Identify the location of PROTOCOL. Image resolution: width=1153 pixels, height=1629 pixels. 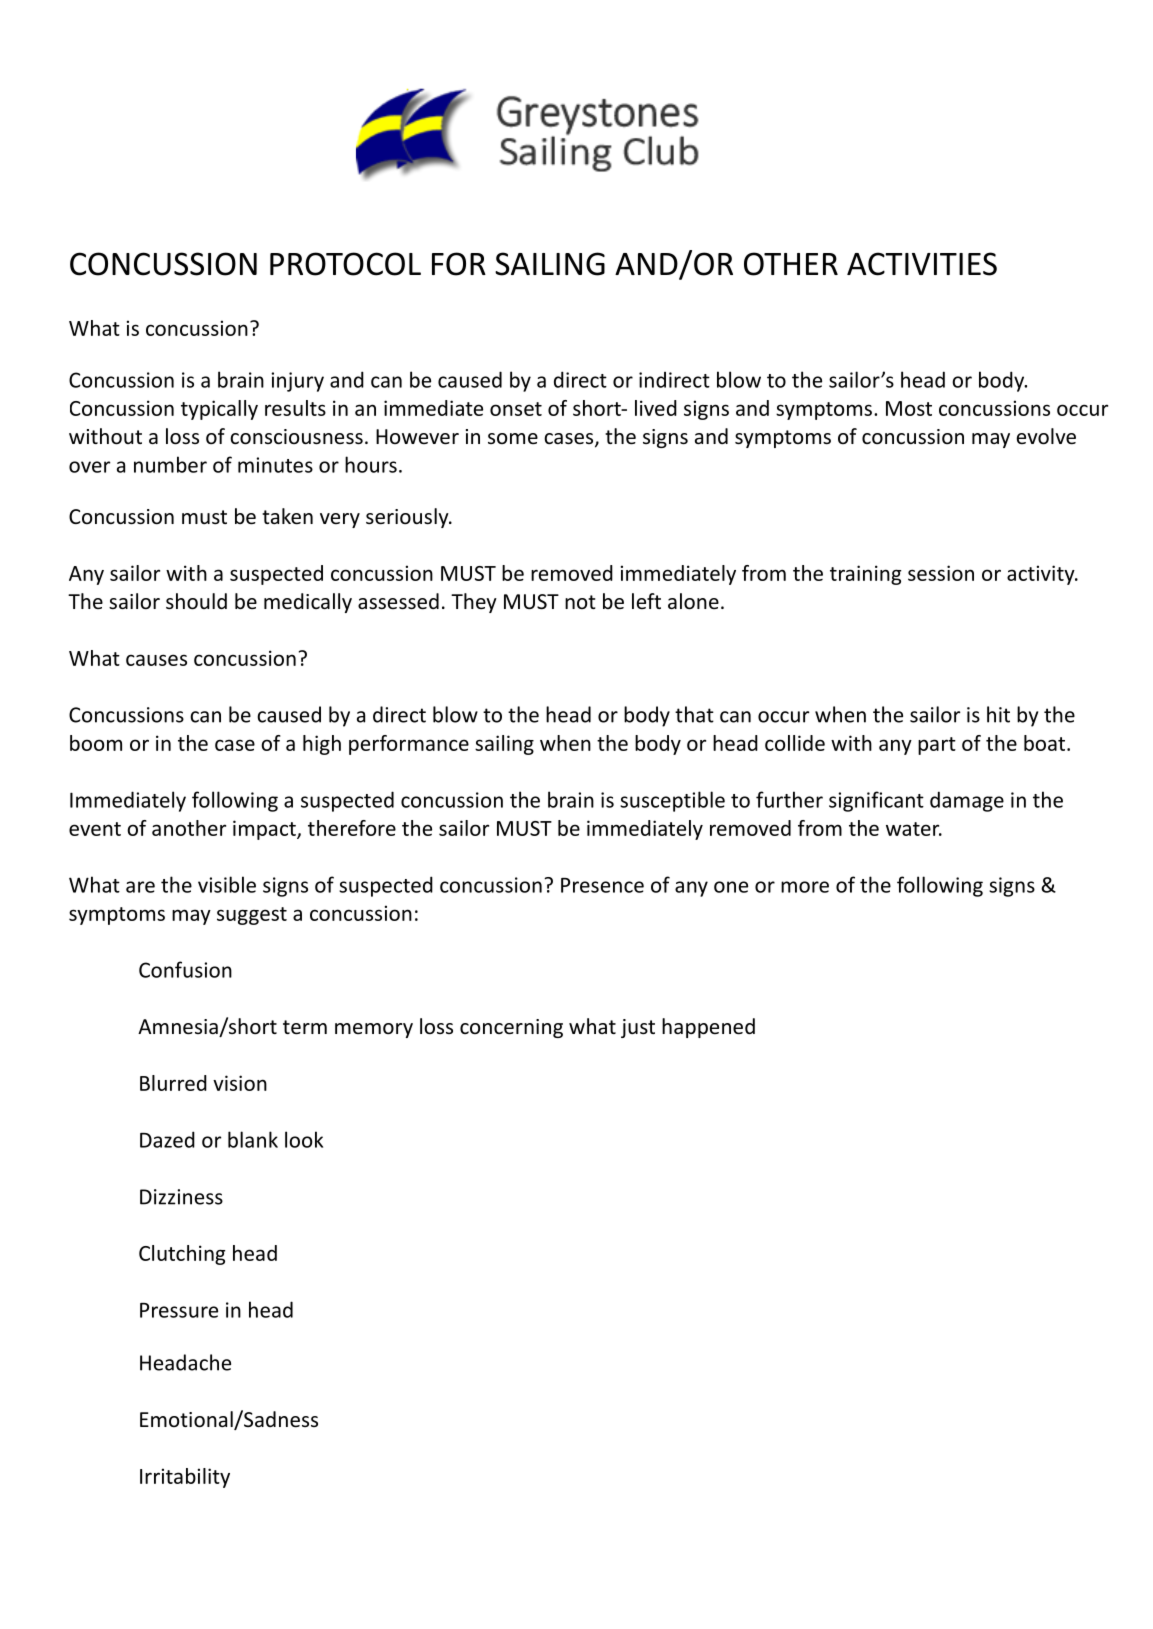
(345, 264).
